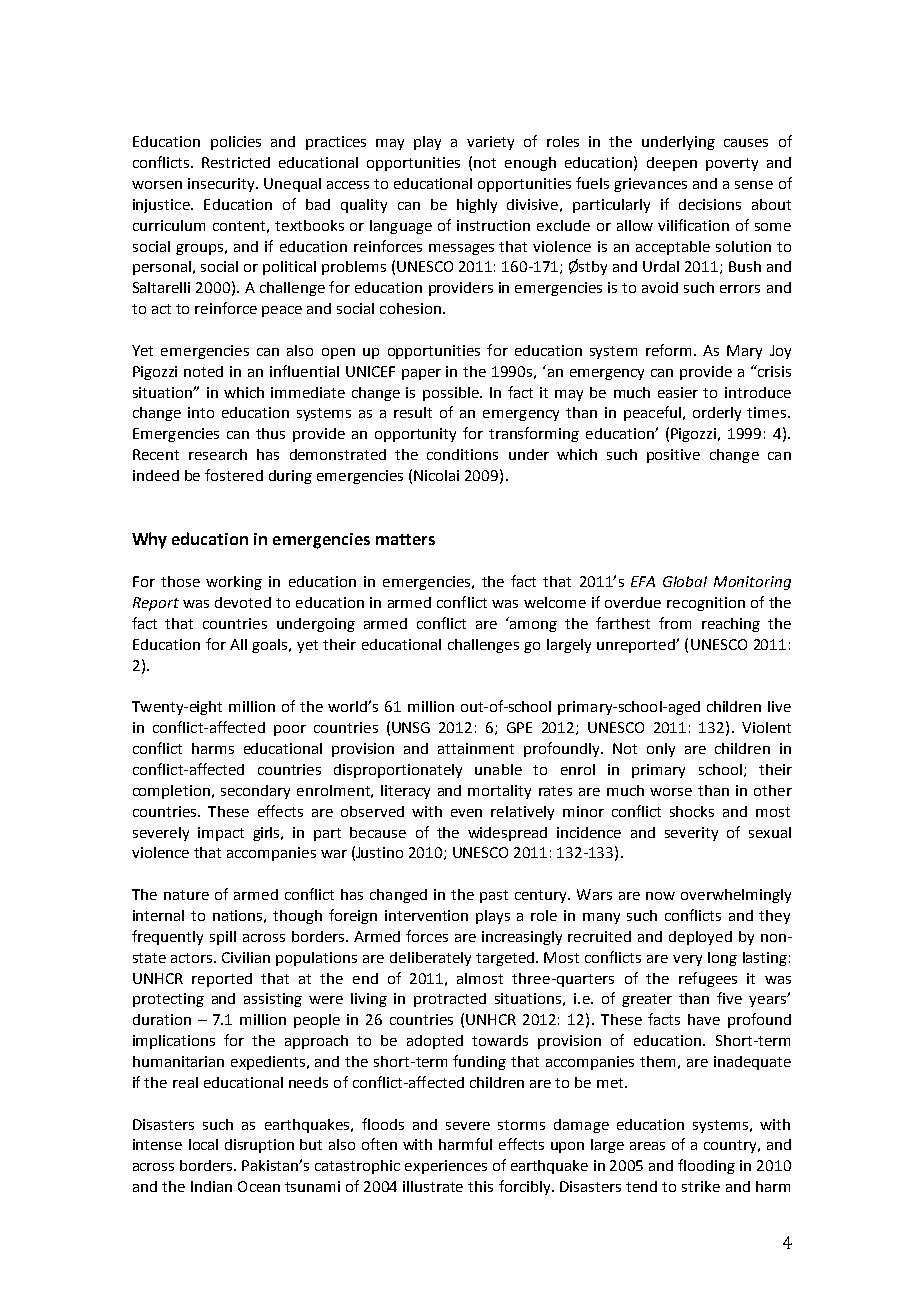 The image size is (924, 1308). Describe the element at coordinates (477, 206) in the document. I see `highly` at that location.
